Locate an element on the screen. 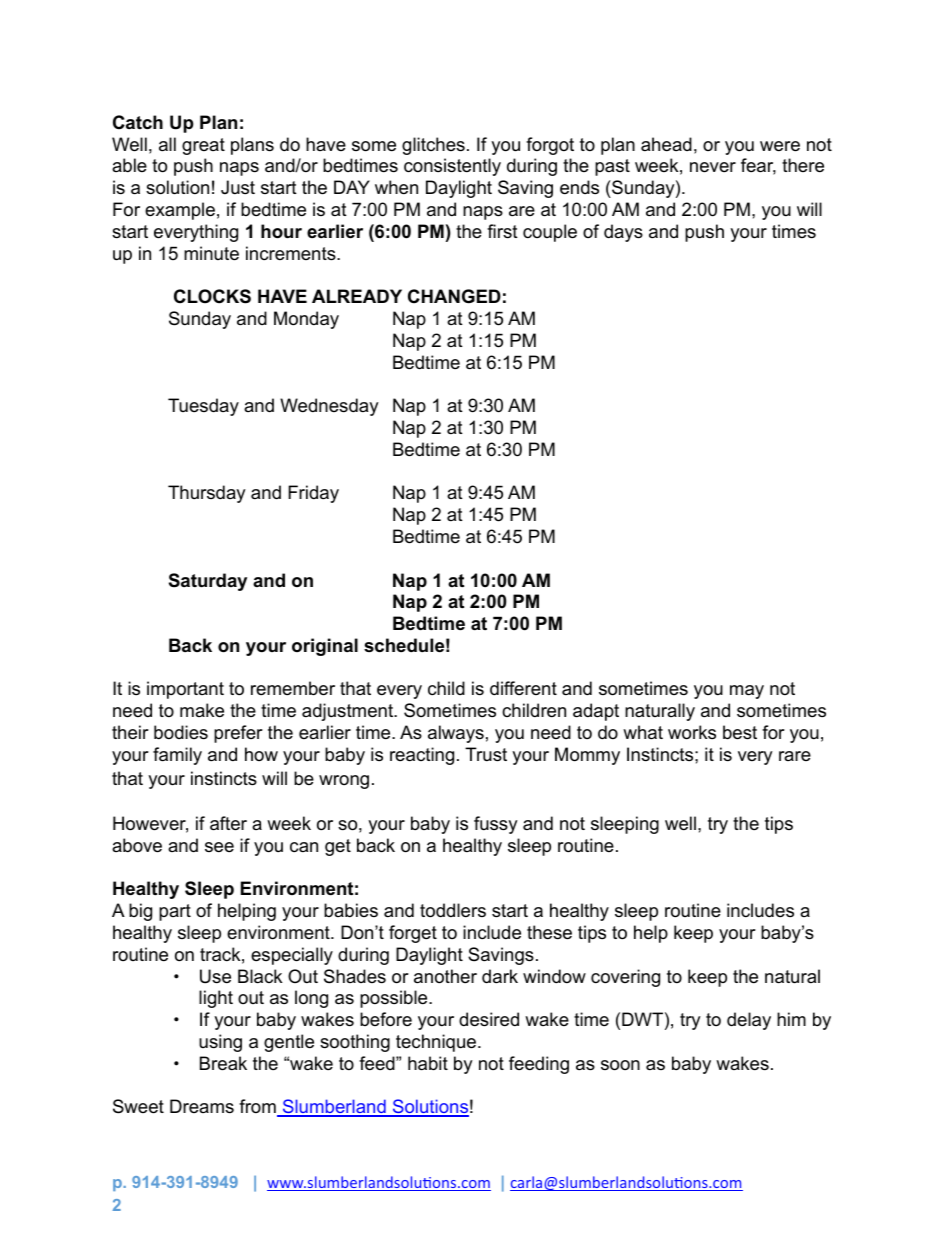 The width and height of the screenshot is (952, 1233). Saturday is located at coordinates (208, 582).
